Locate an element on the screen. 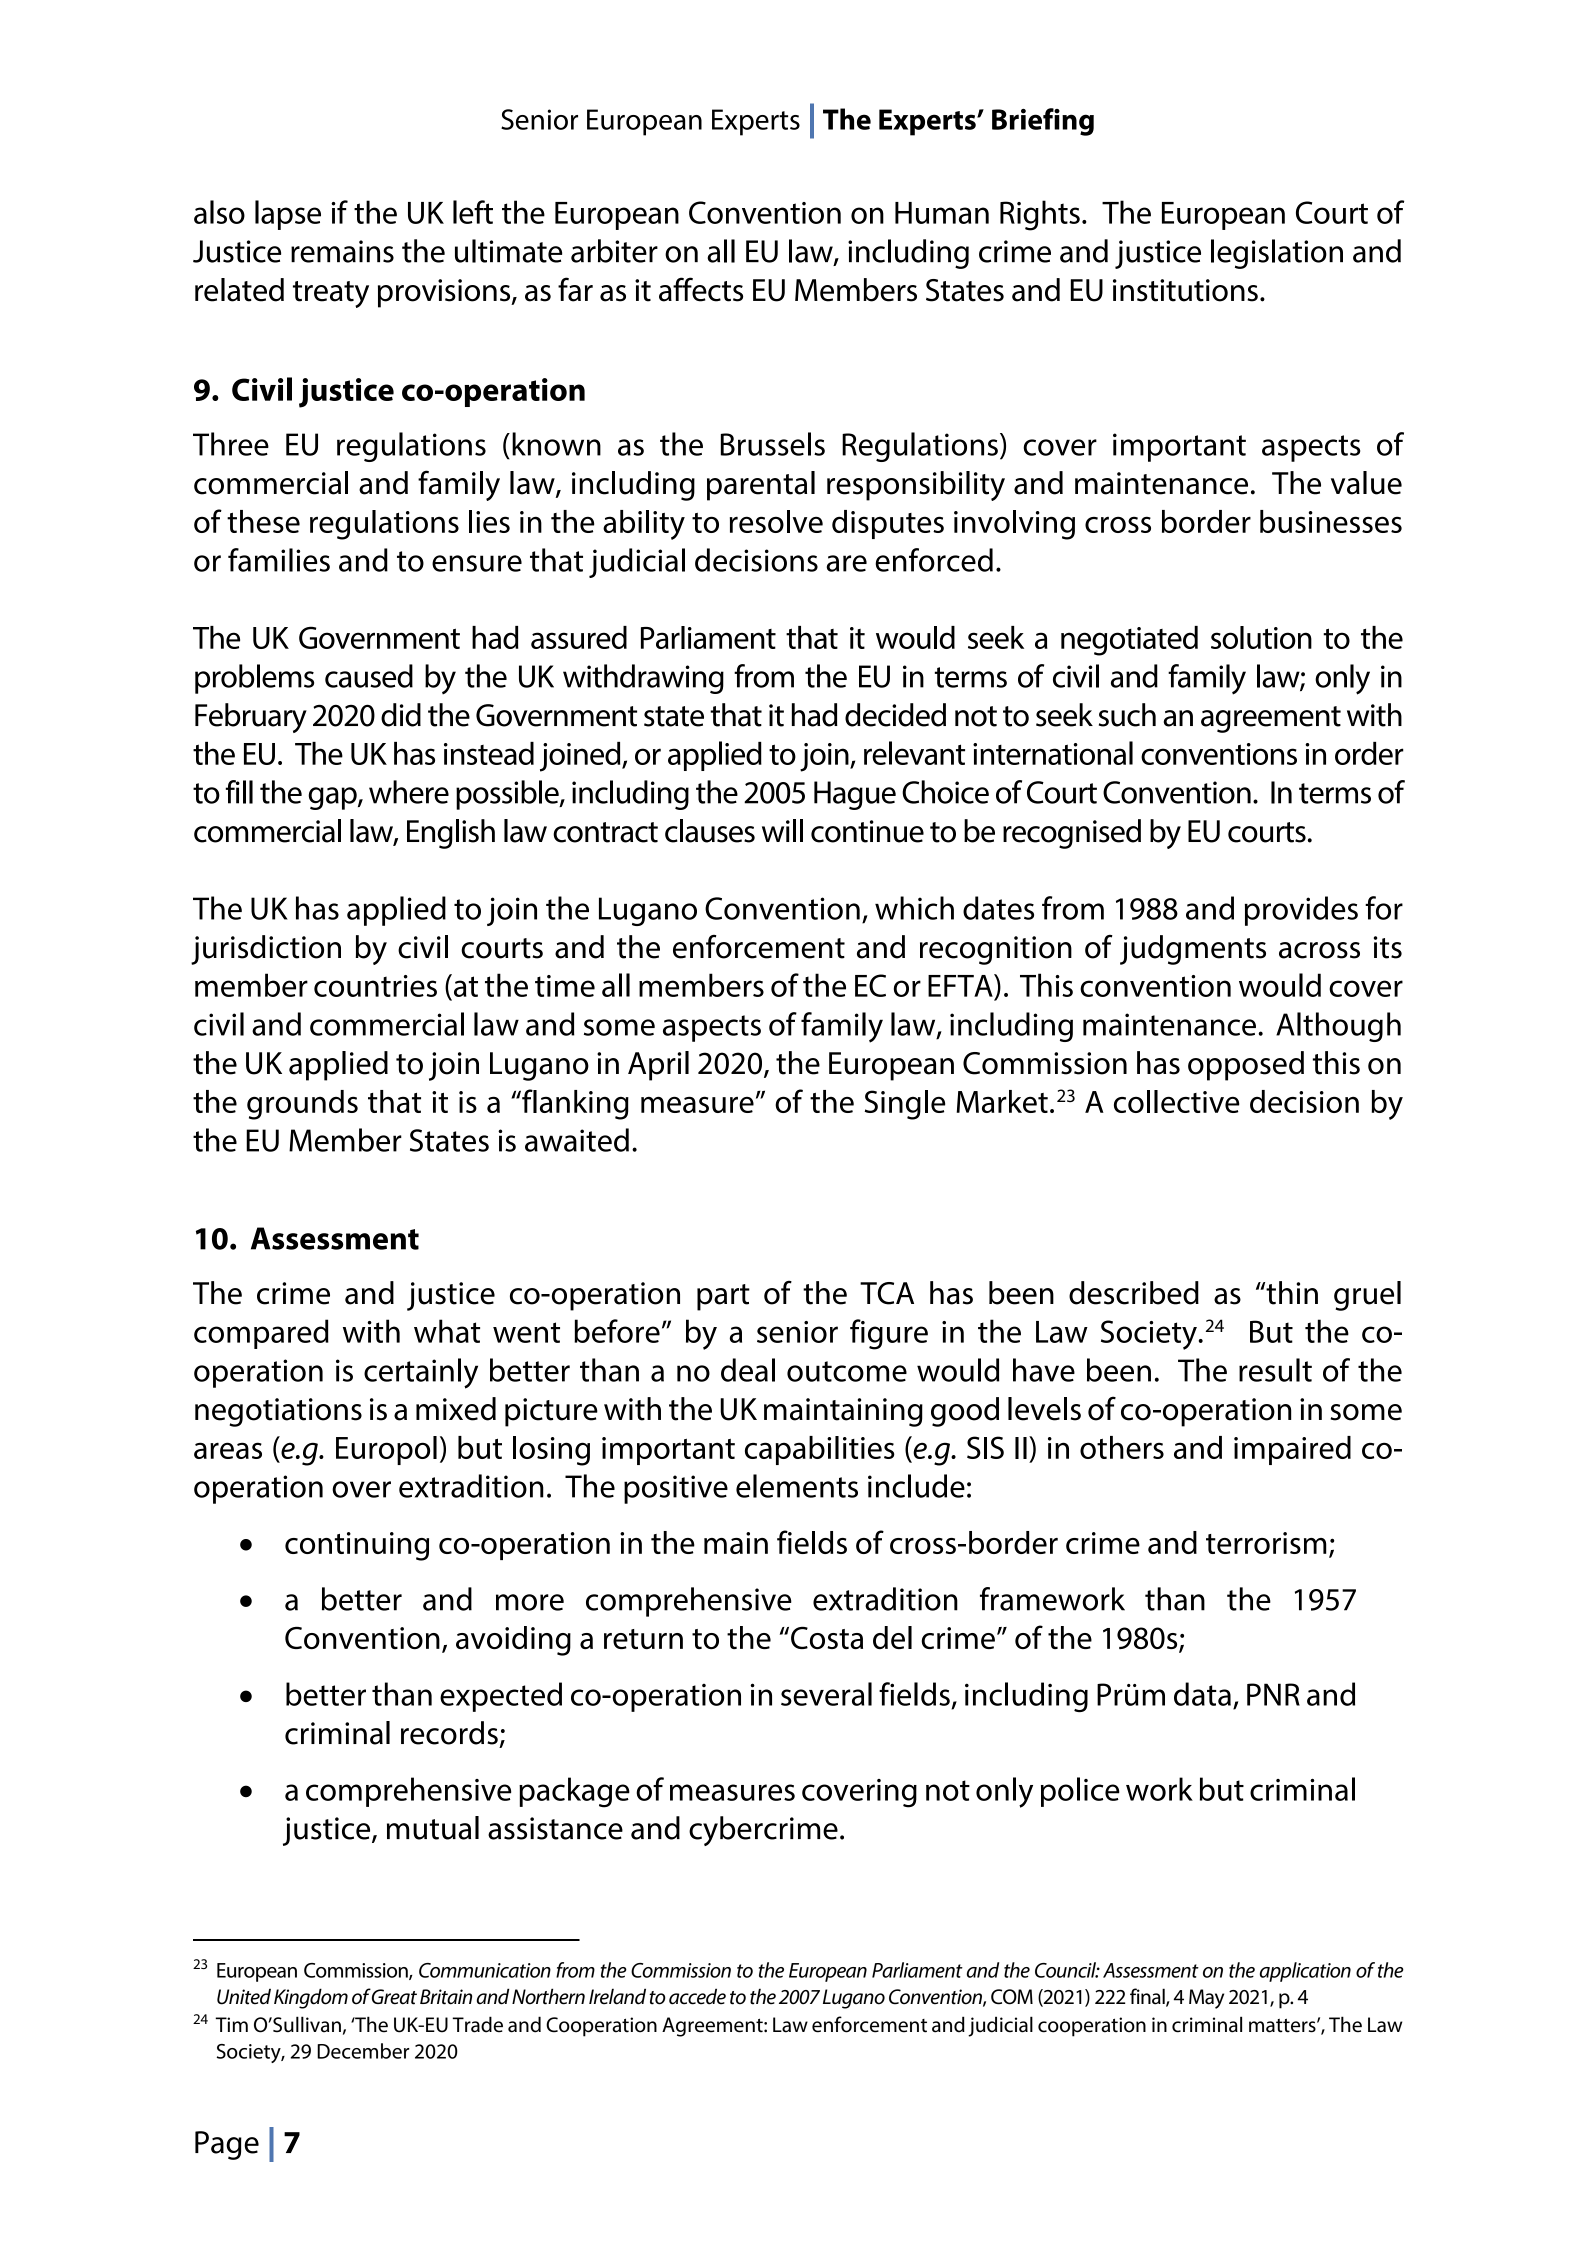 The width and height of the screenshot is (1596, 2257). accede is located at coordinates (697, 1996).
